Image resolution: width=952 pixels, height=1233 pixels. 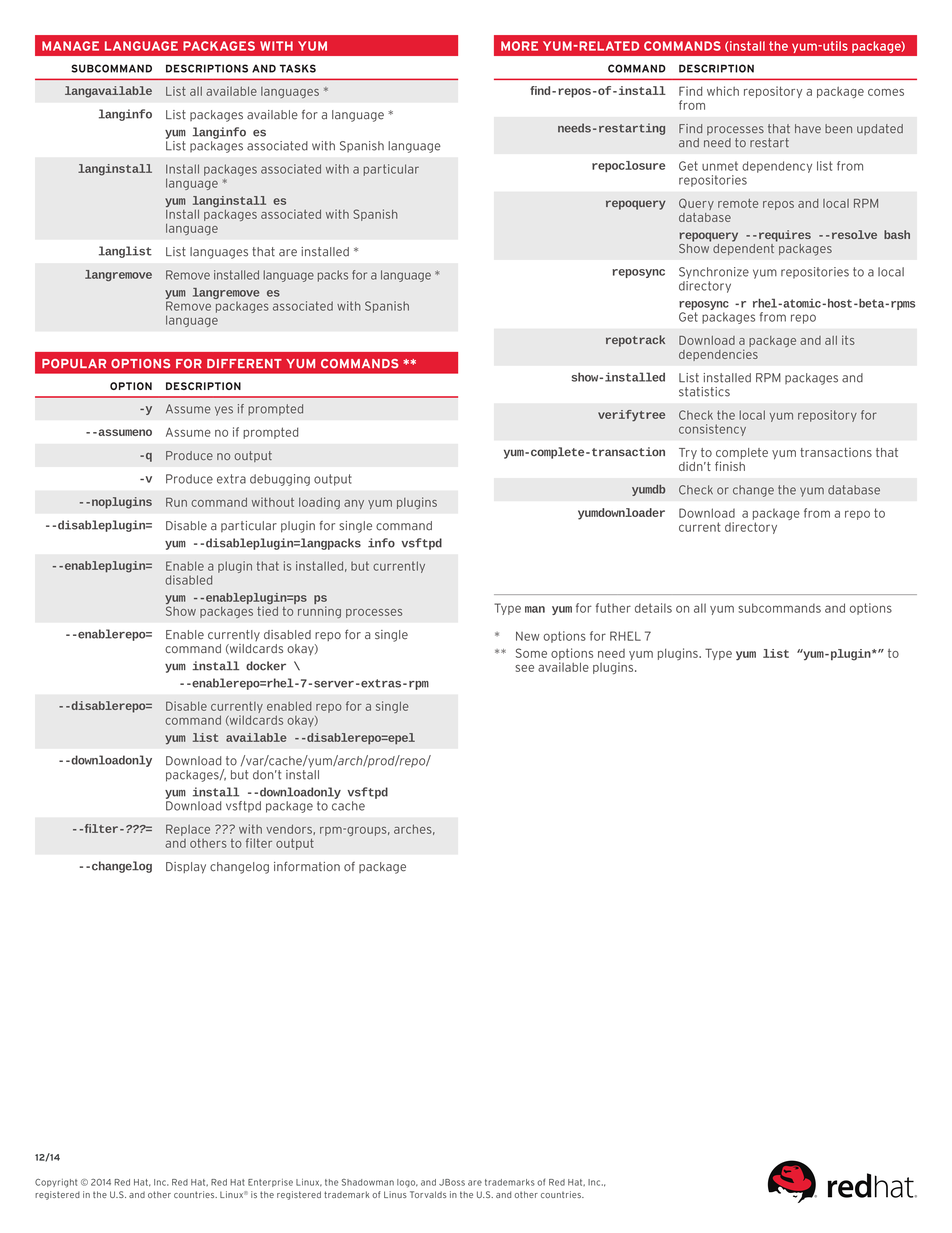 I want to click on have, so click(x=808, y=129).
